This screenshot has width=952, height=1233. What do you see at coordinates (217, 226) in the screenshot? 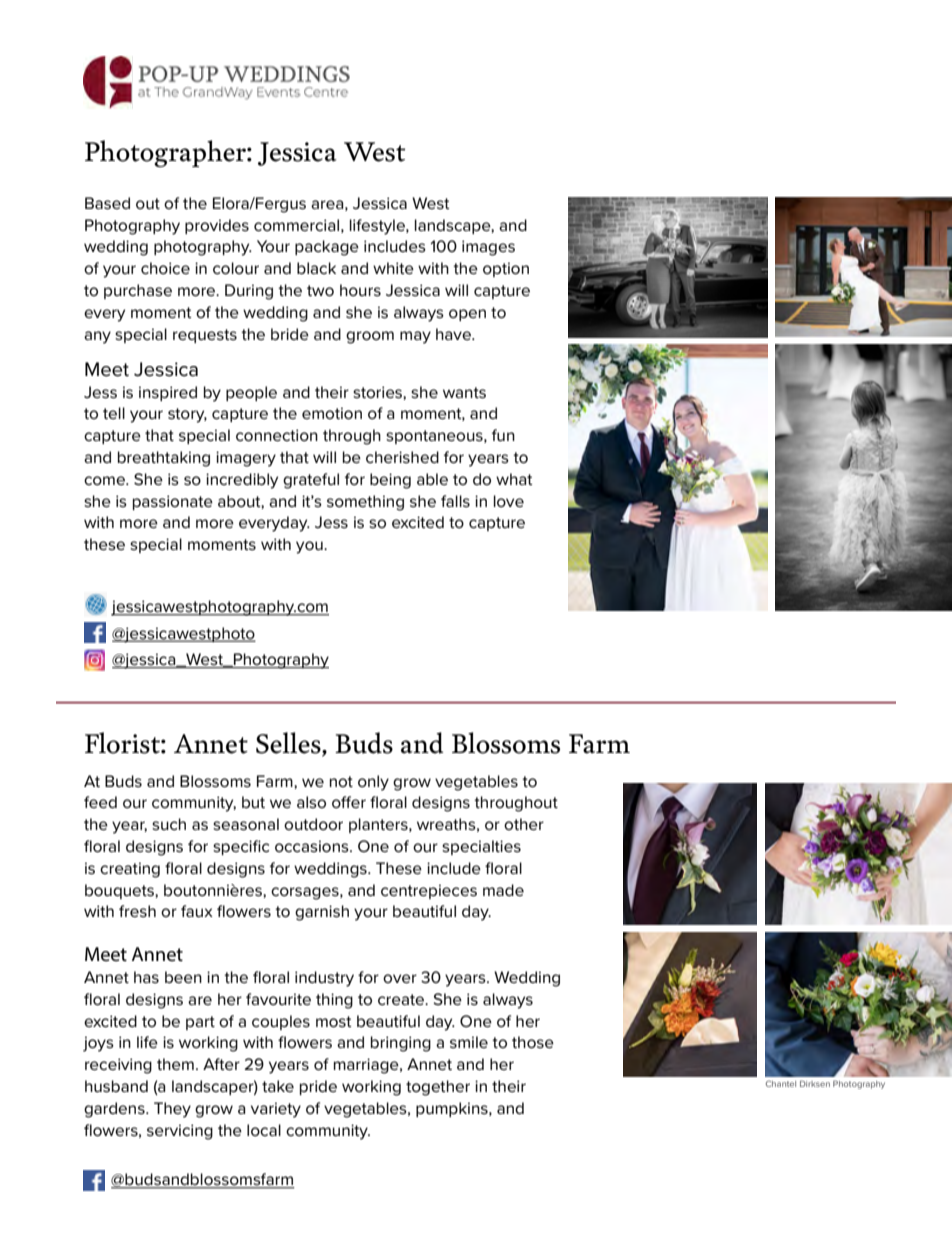
I see `provides` at bounding box center [217, 226].
